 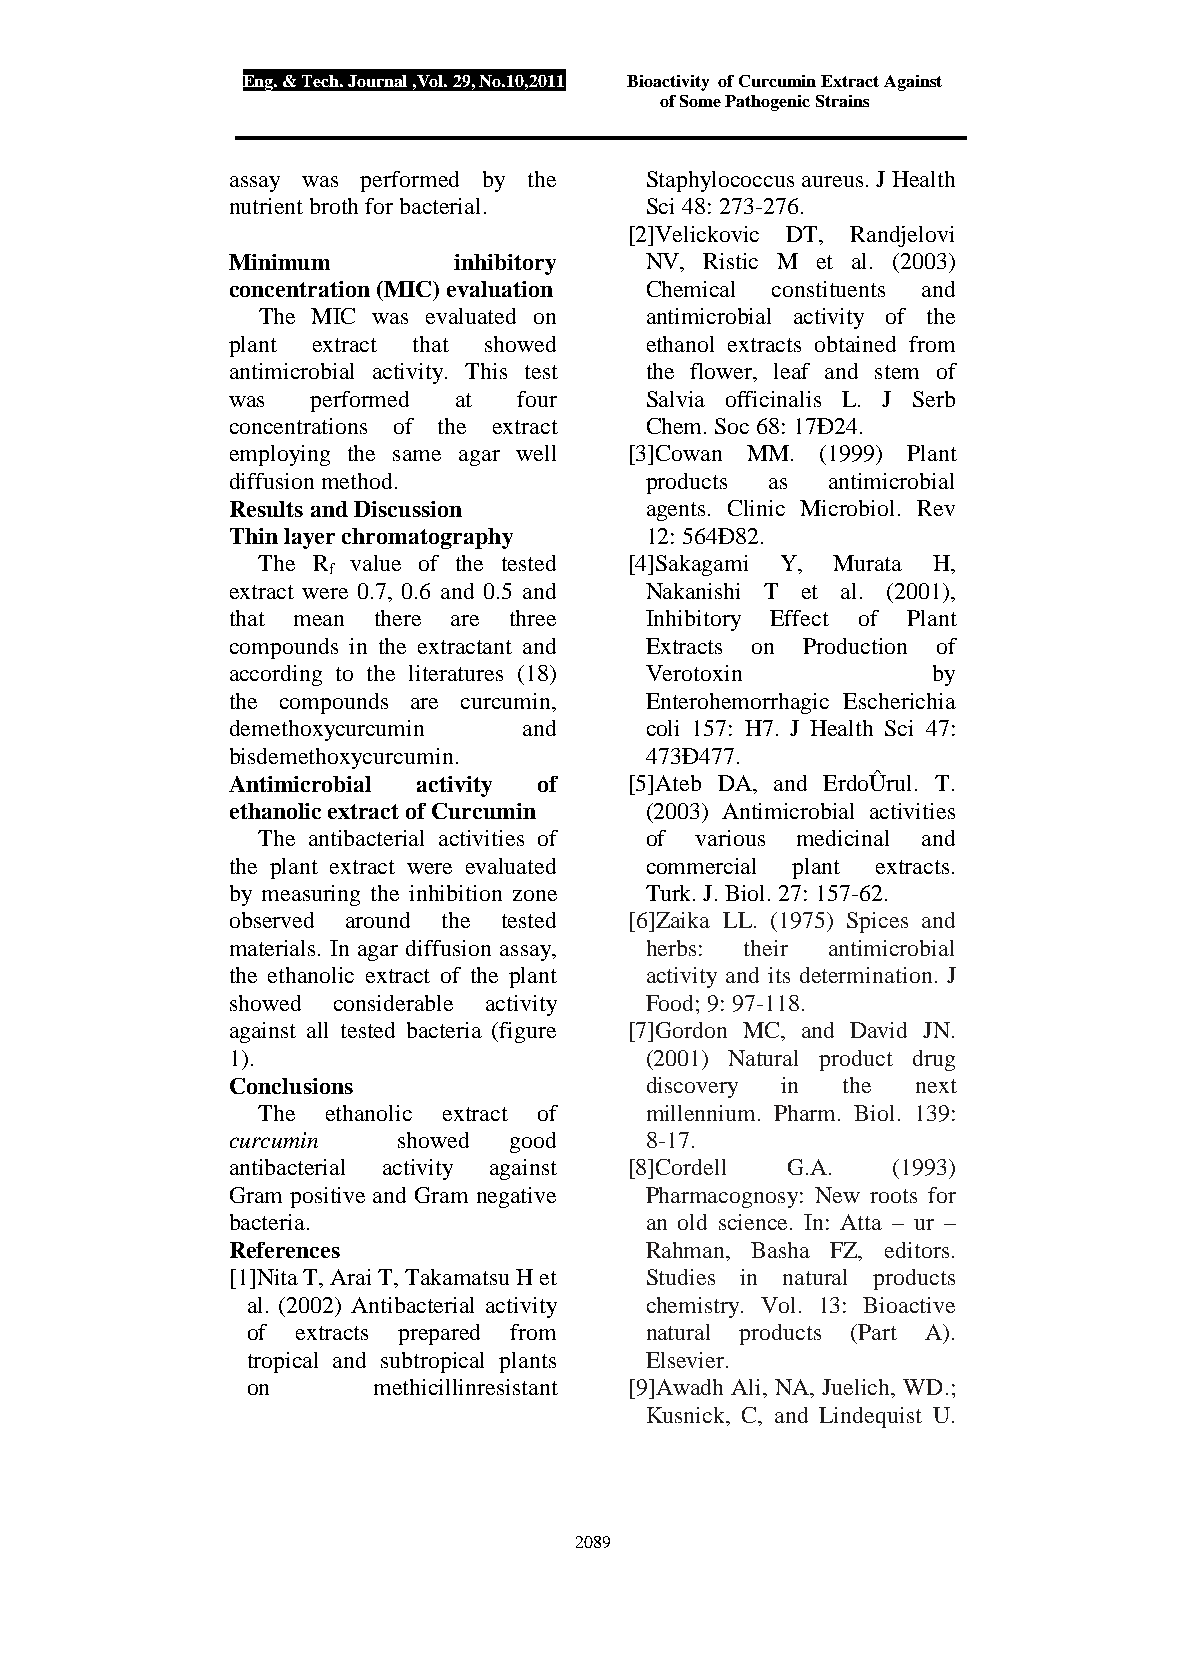 What do you see at coordinates (867, 563) in the screenshot?
I see `Murata` at bounding box center [867, 563].
